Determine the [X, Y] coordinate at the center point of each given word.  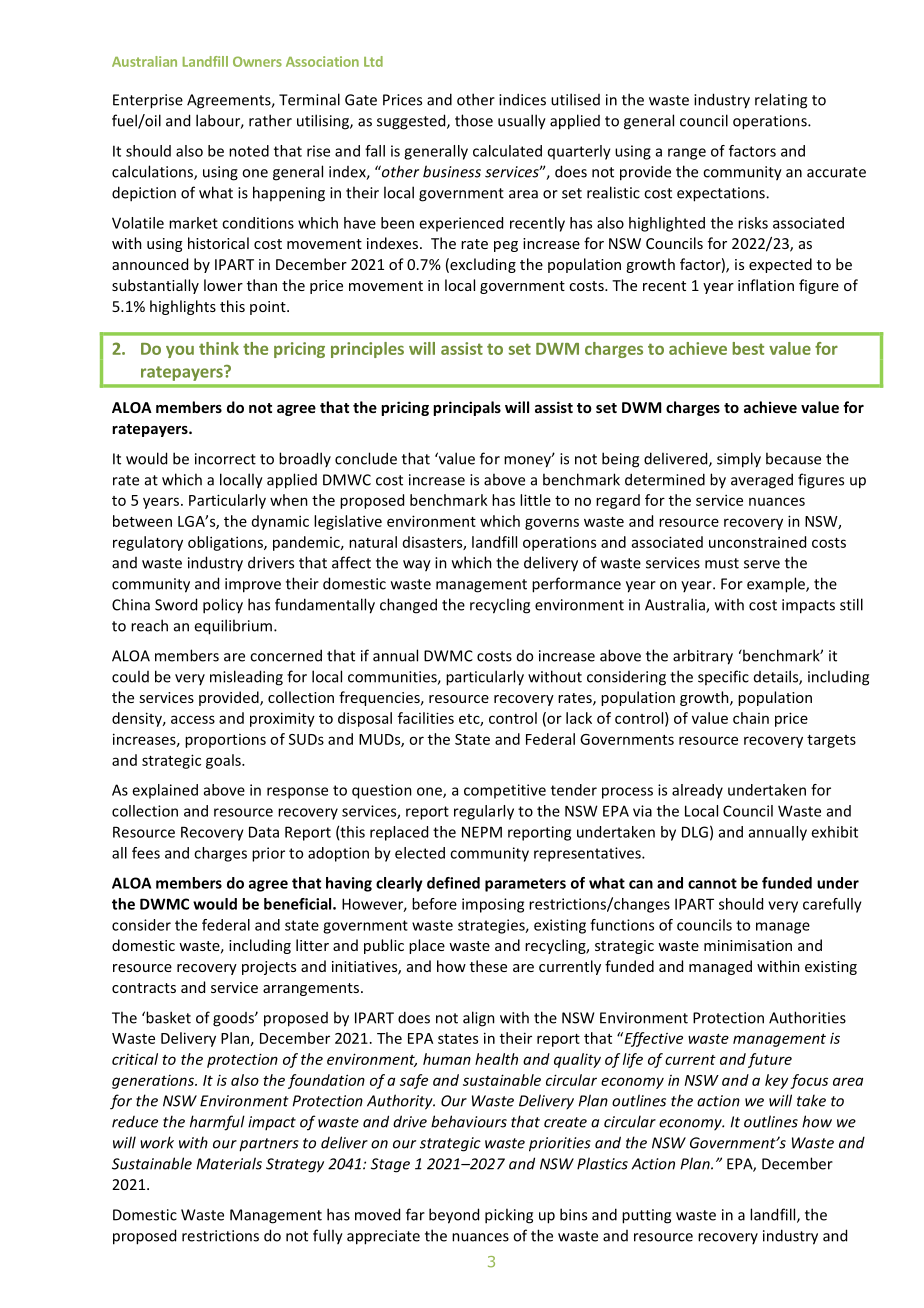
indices [522, 99]
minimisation [748, 945]
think [219, 348]
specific [723, 677]
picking [509, 1216]
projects [269, 968]
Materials [229, 1163]
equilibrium [233, 627]
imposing [493, 905]
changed [408, 606]
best [748, 348]
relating [781, 101]
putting [646, 1216]
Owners [257, 61]
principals [467, 408]
